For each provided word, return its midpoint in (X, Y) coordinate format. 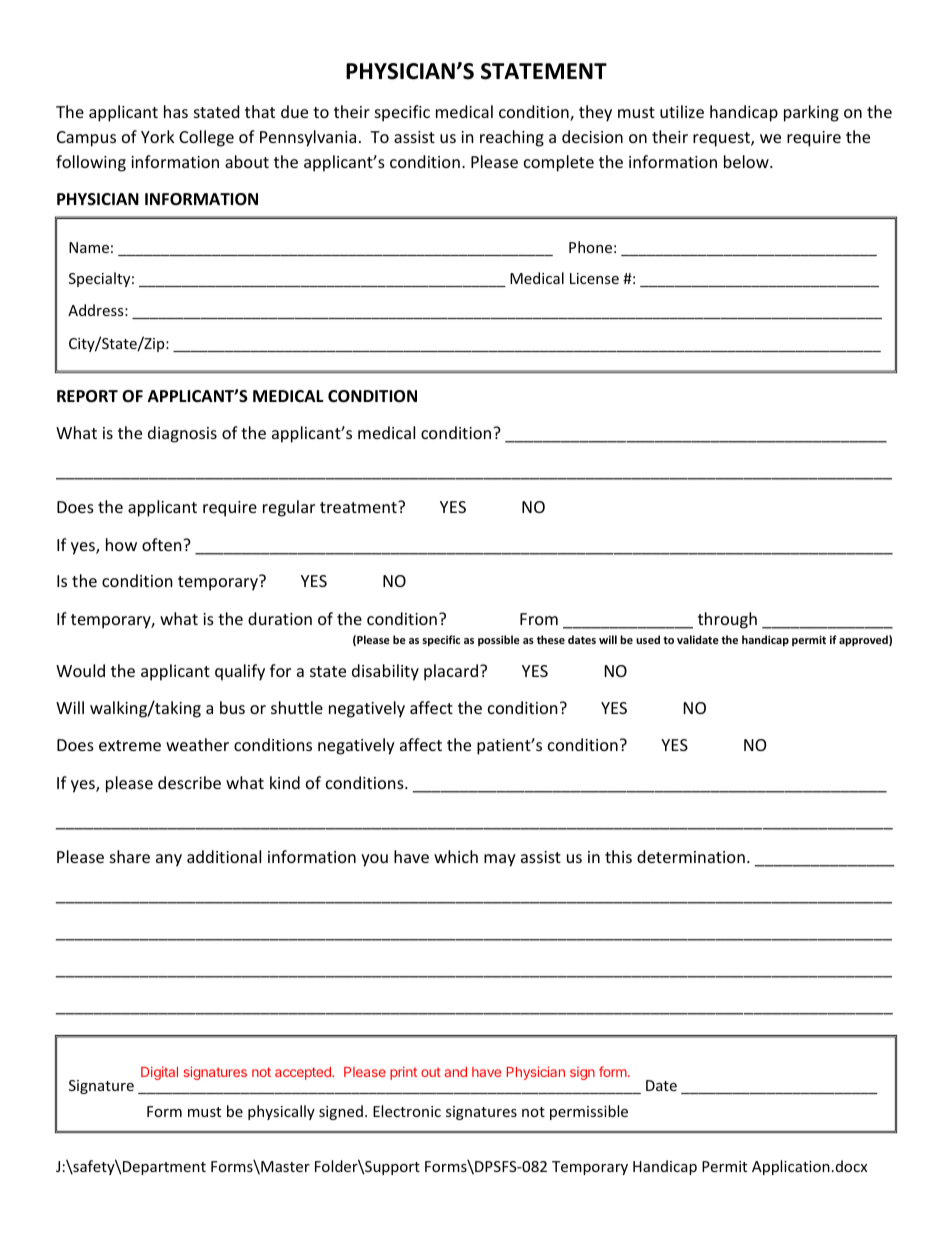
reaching (512, 138)
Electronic (407, 1111)
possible (499, 640)
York (158, 136)
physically (281, 1112)
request (722, 139)
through (727, 620)
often (163, 544)
